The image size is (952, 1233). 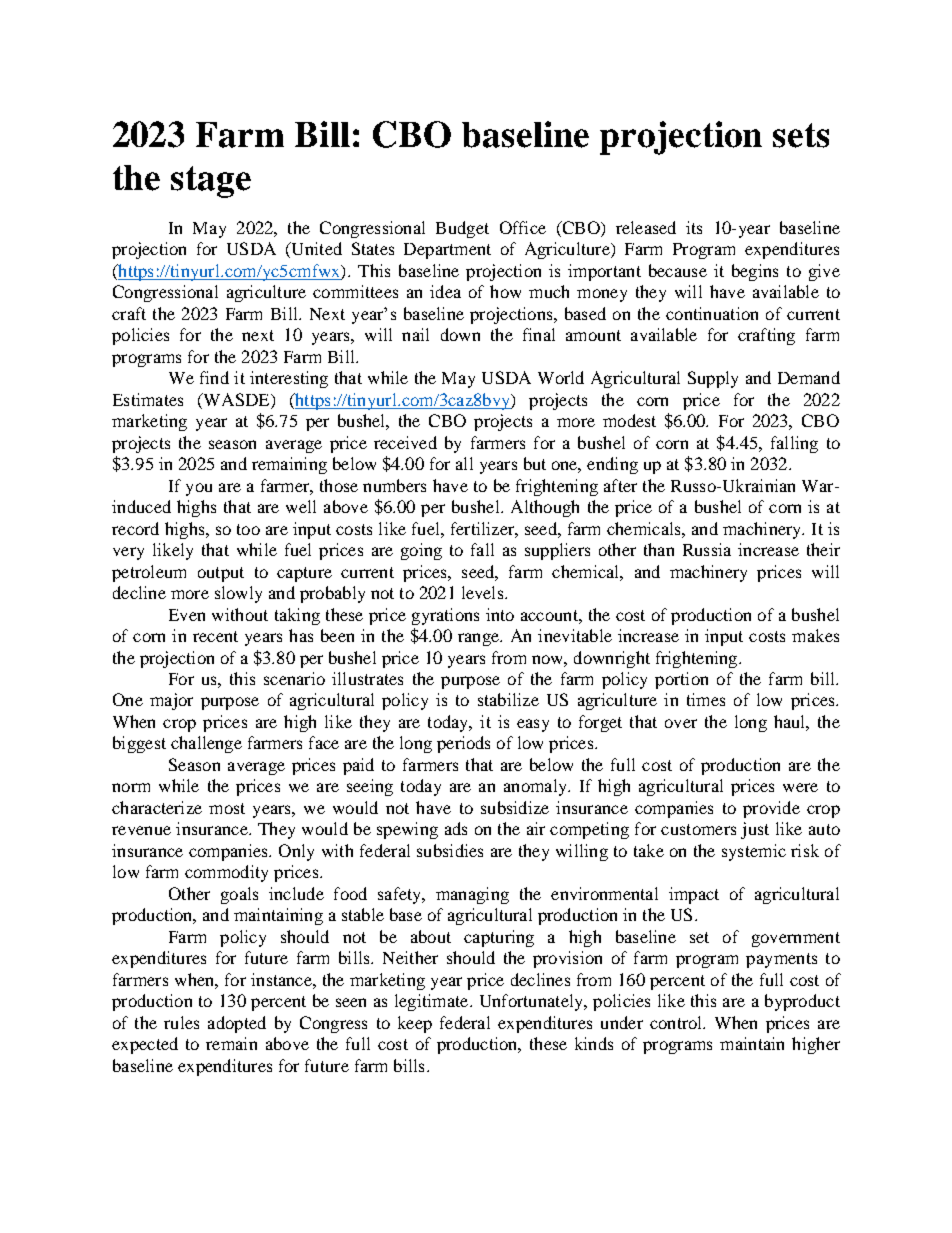 I want to click on sets, so click(x=801, y=135).
